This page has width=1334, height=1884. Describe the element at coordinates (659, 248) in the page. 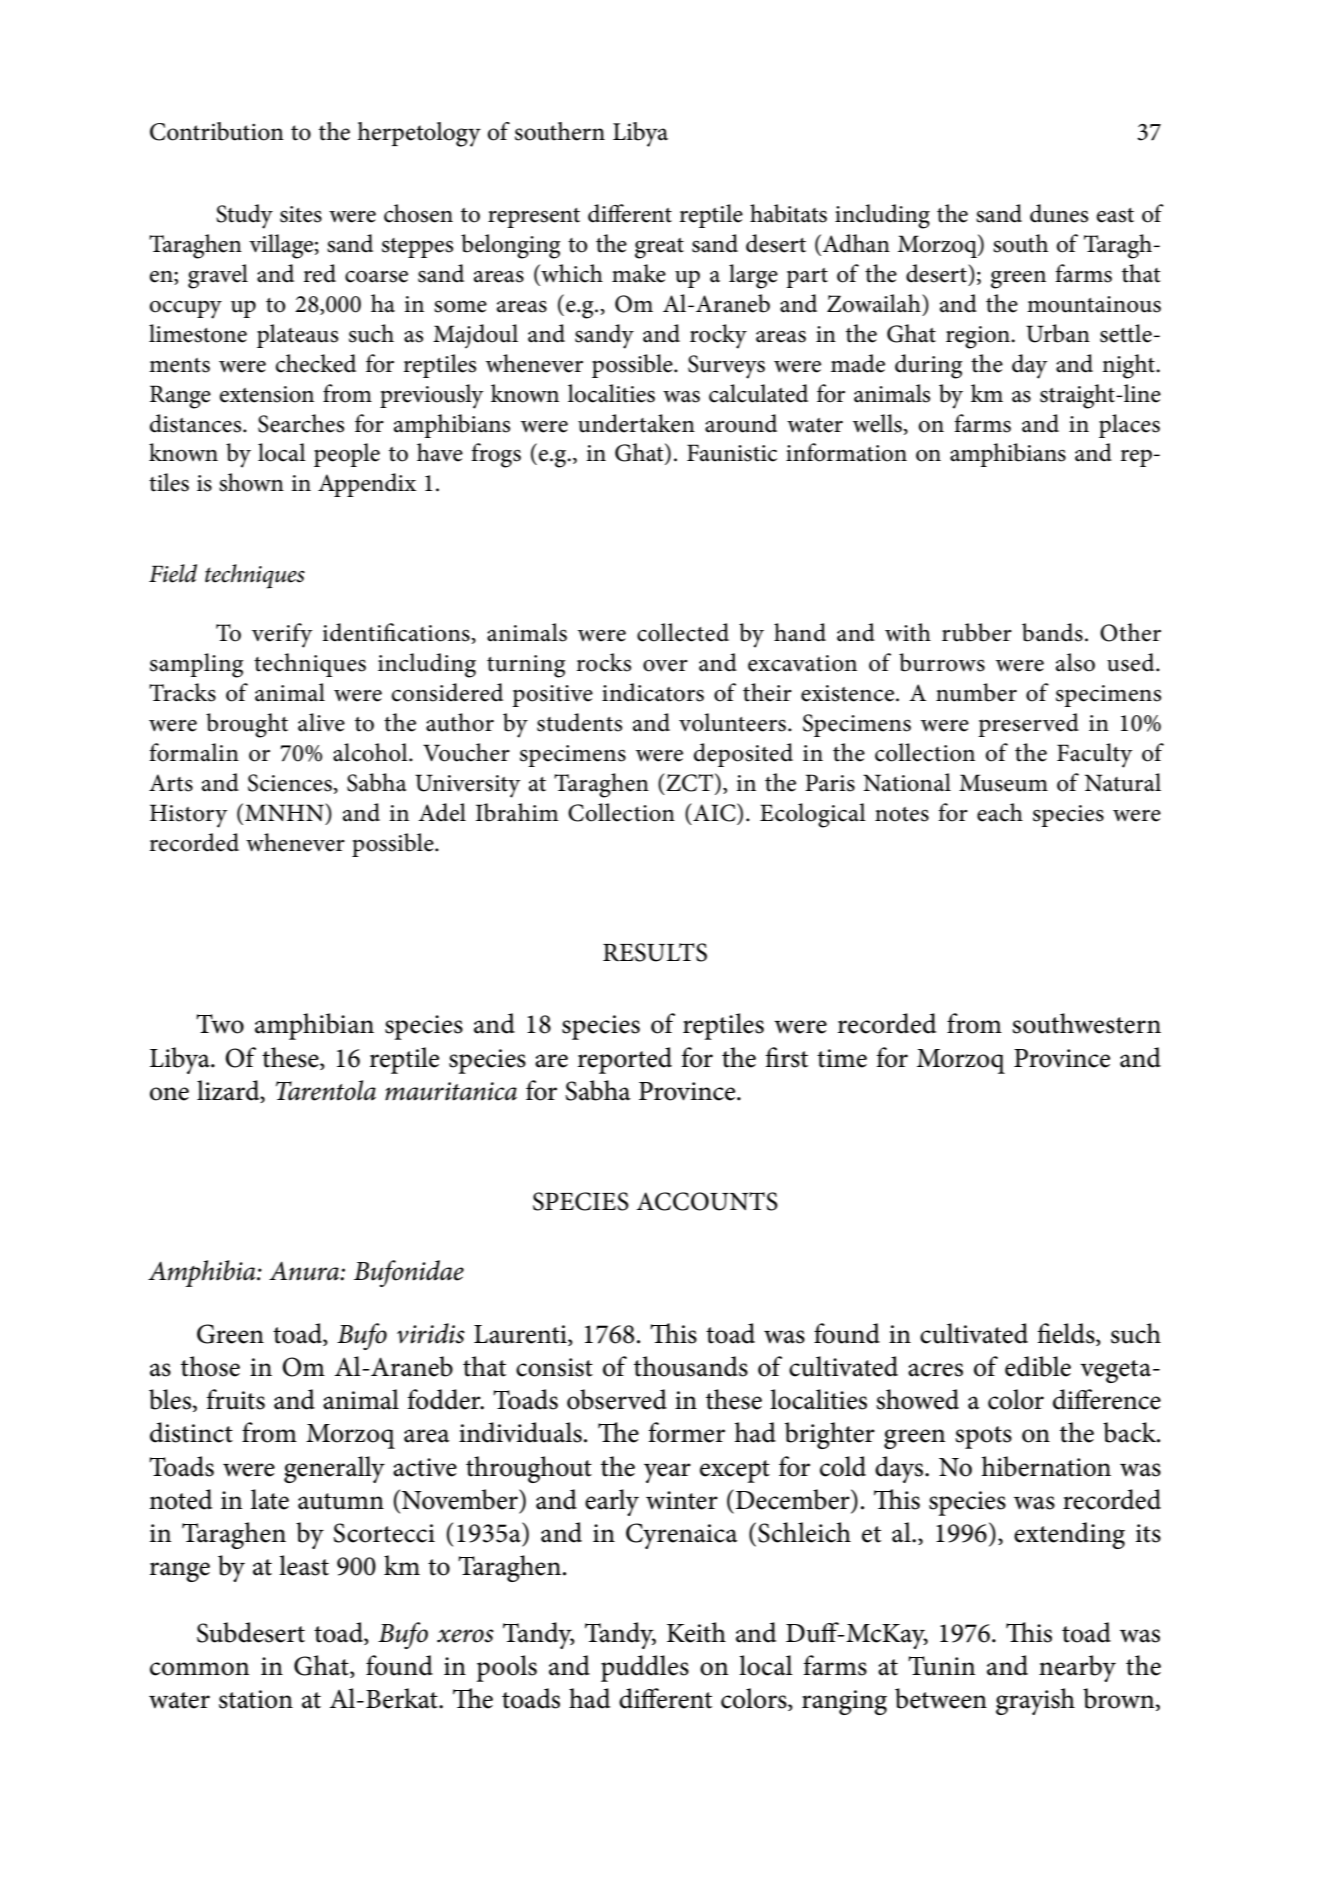

I see `great` at that location.
